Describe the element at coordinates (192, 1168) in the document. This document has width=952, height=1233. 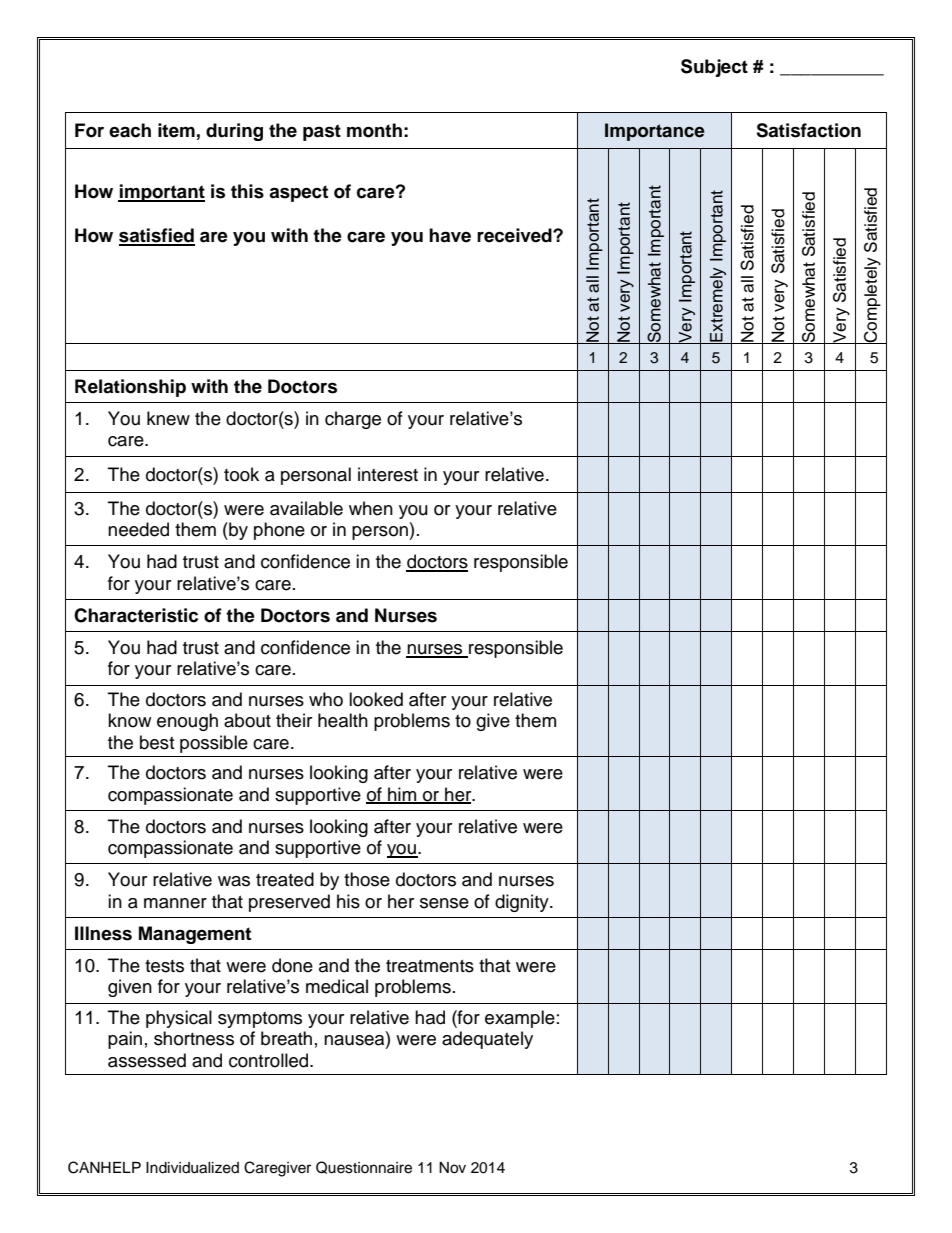
I see `Individualized` at that location.
